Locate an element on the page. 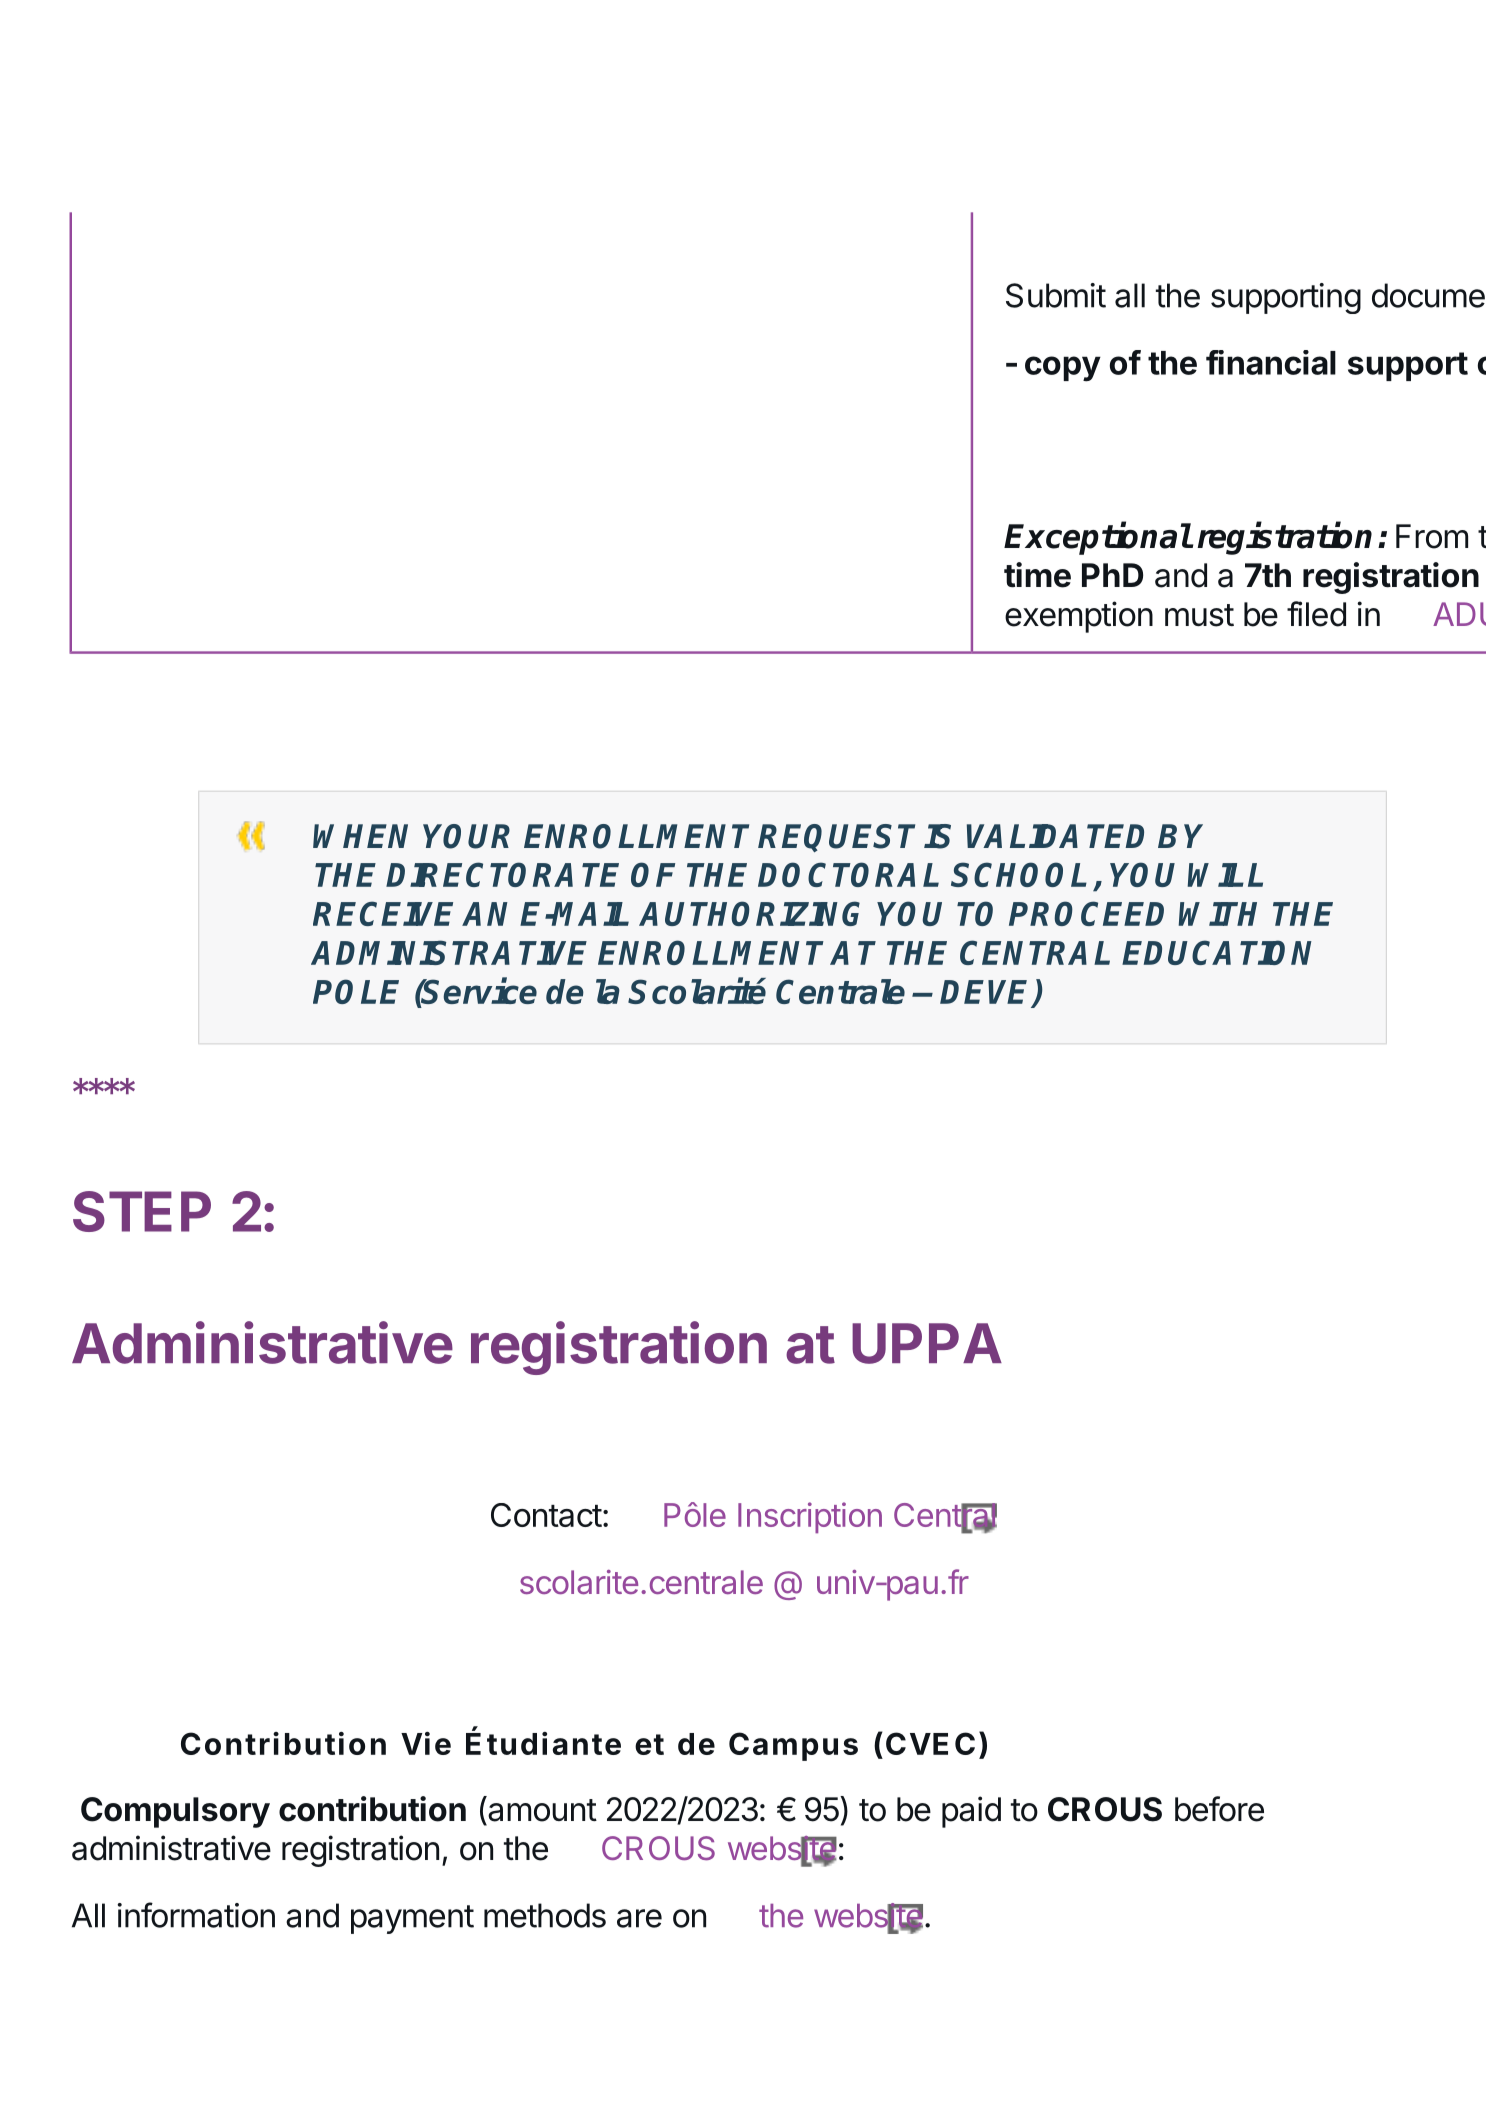 The width and height of the document is (1486, 2102). STEP is located at coordinates (142, 1211).
